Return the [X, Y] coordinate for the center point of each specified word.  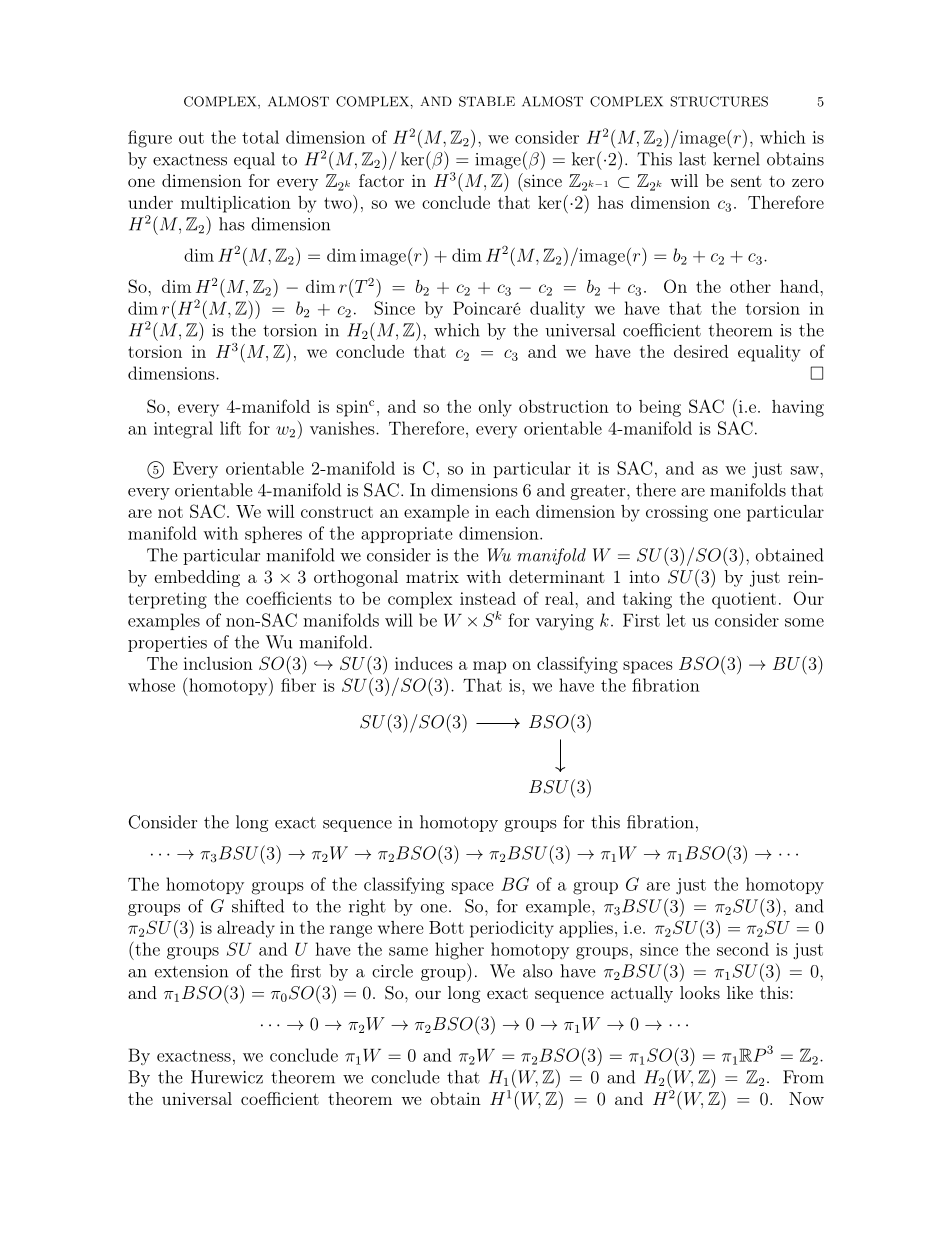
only [495, 408]
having [798, 408]
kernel [736, 159]
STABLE [487, 101]
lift [230, 428]
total [260, 137]
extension [191, 971]
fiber [298, 685]
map [489, 667]
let [676, 620]
